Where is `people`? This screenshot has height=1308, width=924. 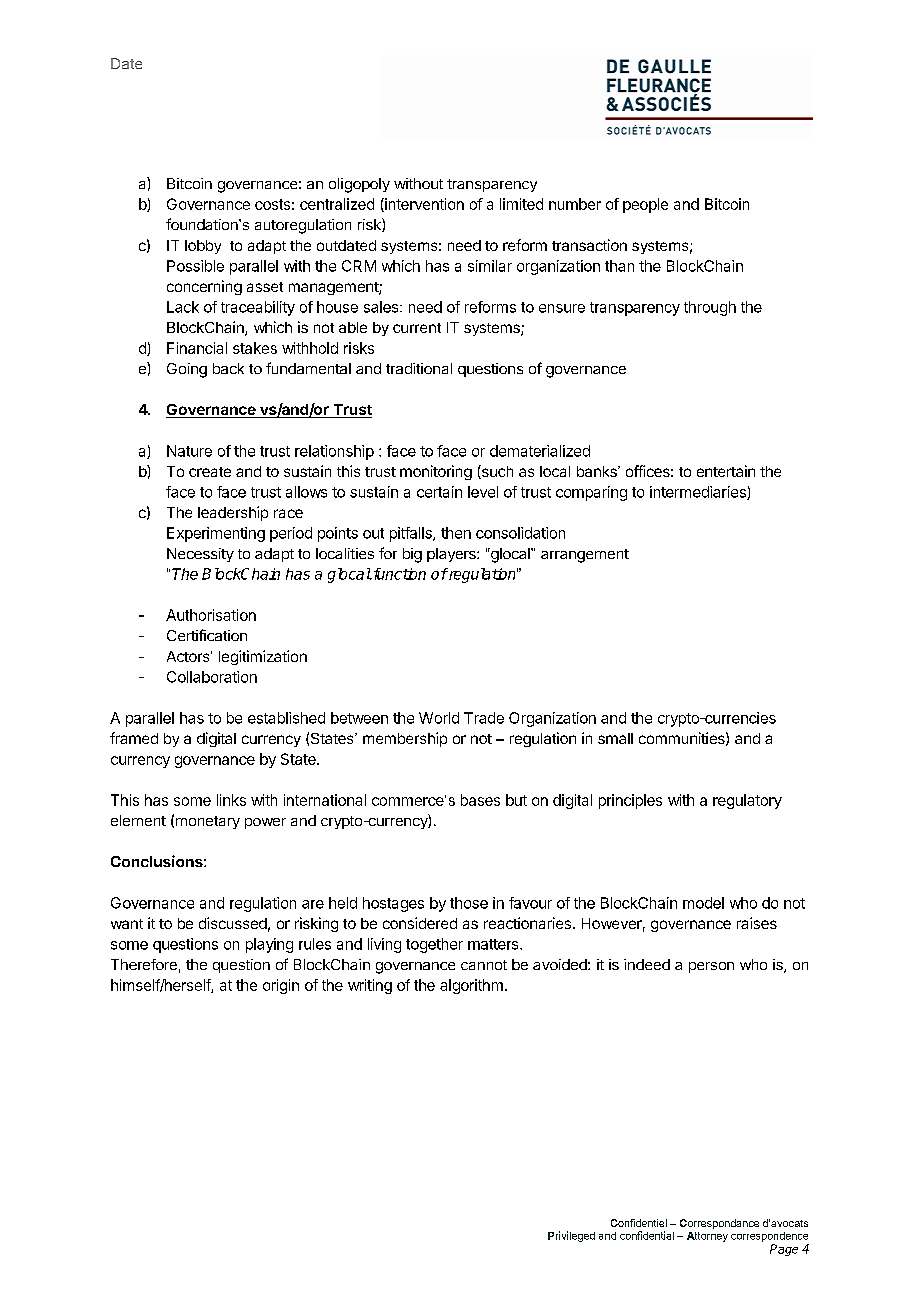
people is located at coordinates (645, 205).
